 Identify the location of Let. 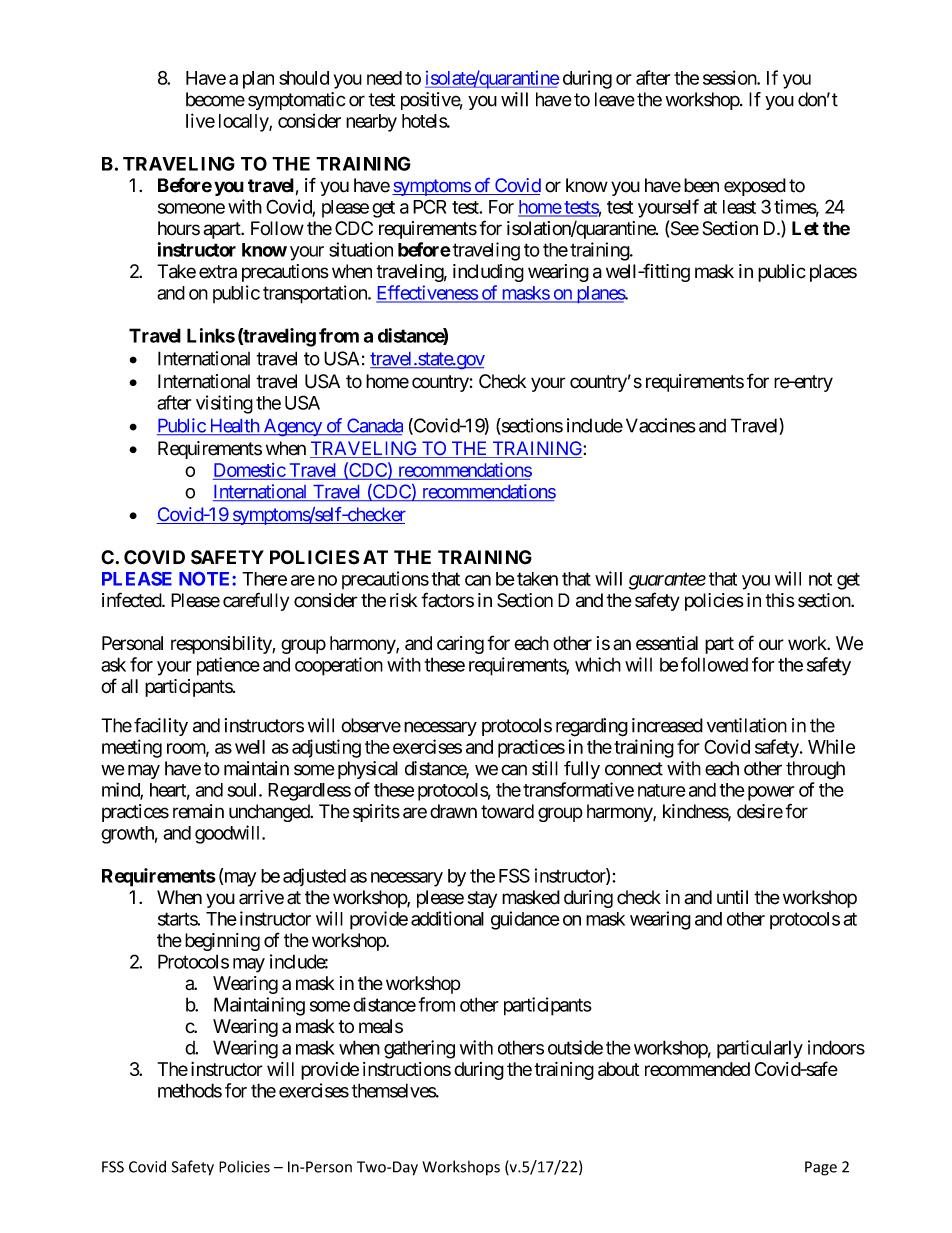
(805, 228).
